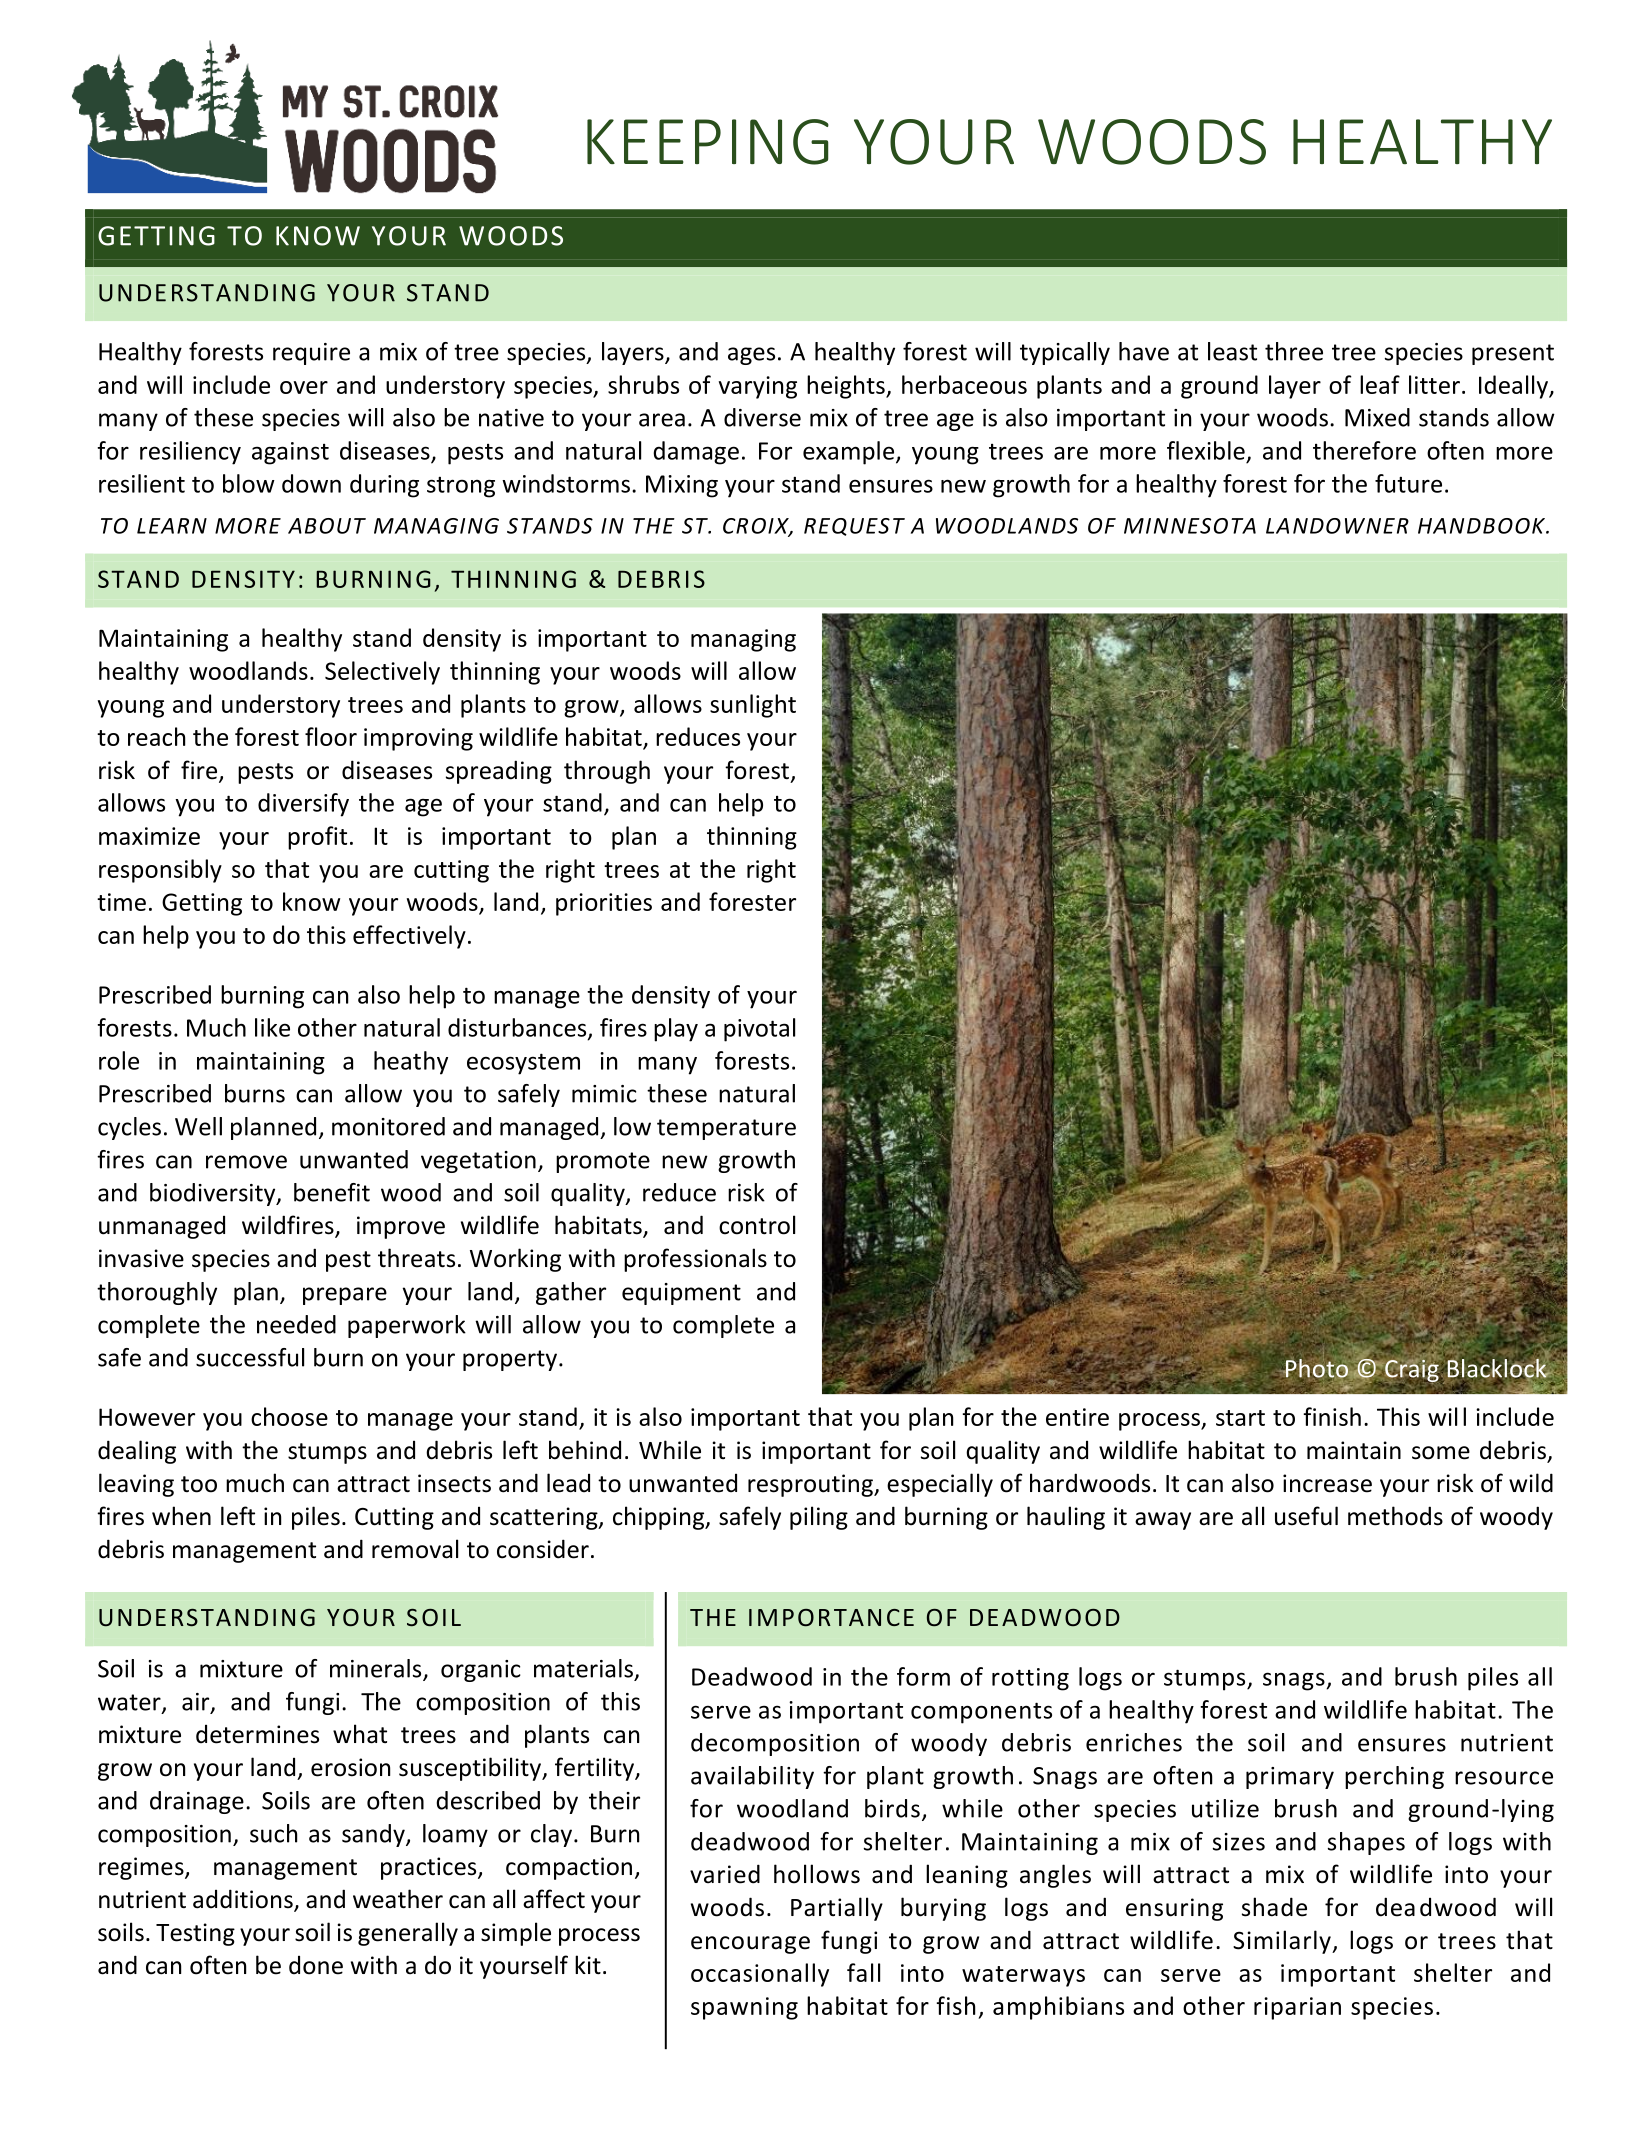  What do you see at coordinates (311, 354) in the screenshot?
I see `require` at bounding box center [311, 354].
